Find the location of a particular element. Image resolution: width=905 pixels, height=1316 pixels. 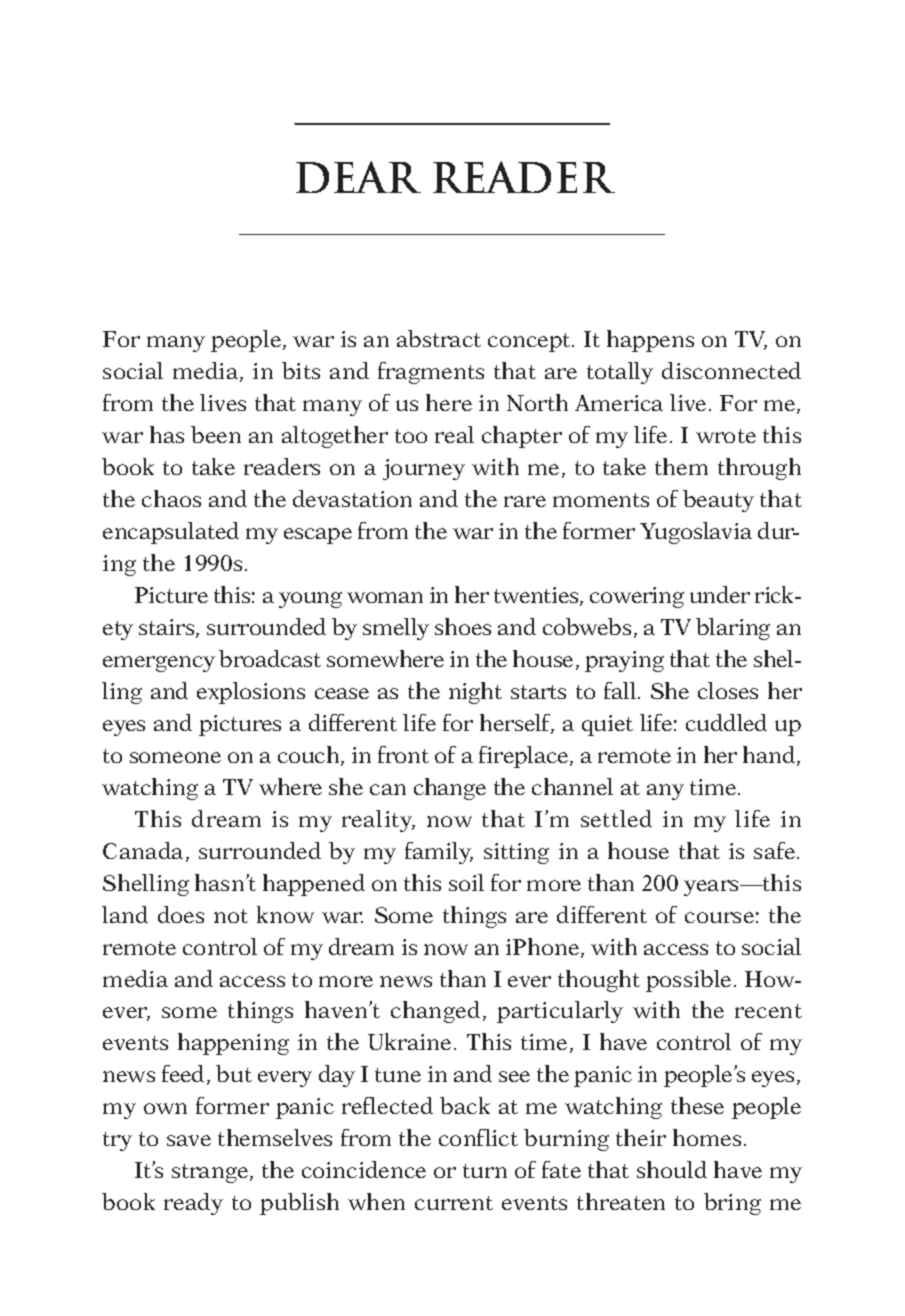

Dear is located at coordinates (358, 177).
